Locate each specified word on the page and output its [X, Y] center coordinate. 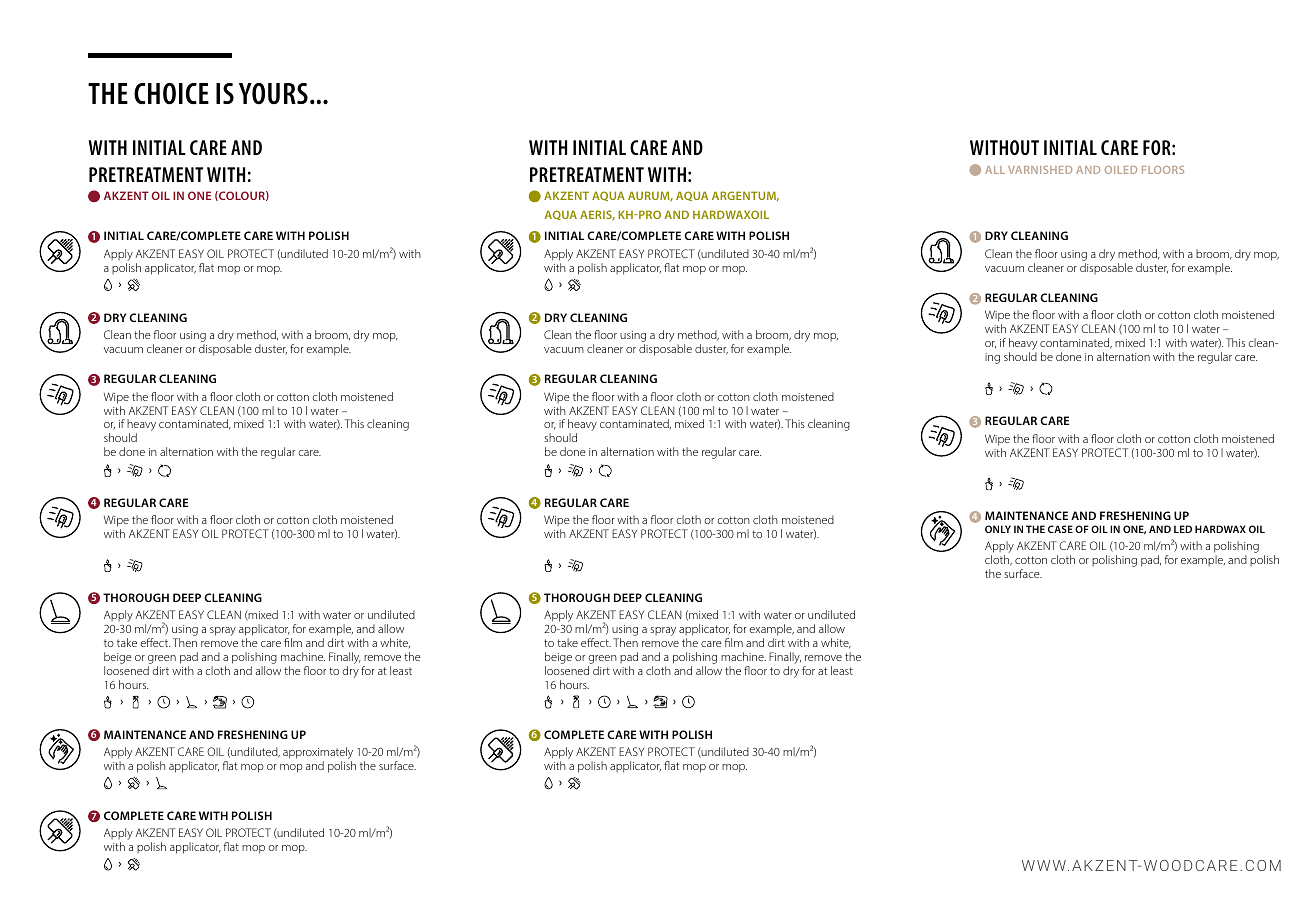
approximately [318, 753]
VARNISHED [1040, 170]
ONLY [998, 529]
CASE [1060, 529]
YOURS [273, 94]
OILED [1121, 170]
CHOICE [171, 94]
